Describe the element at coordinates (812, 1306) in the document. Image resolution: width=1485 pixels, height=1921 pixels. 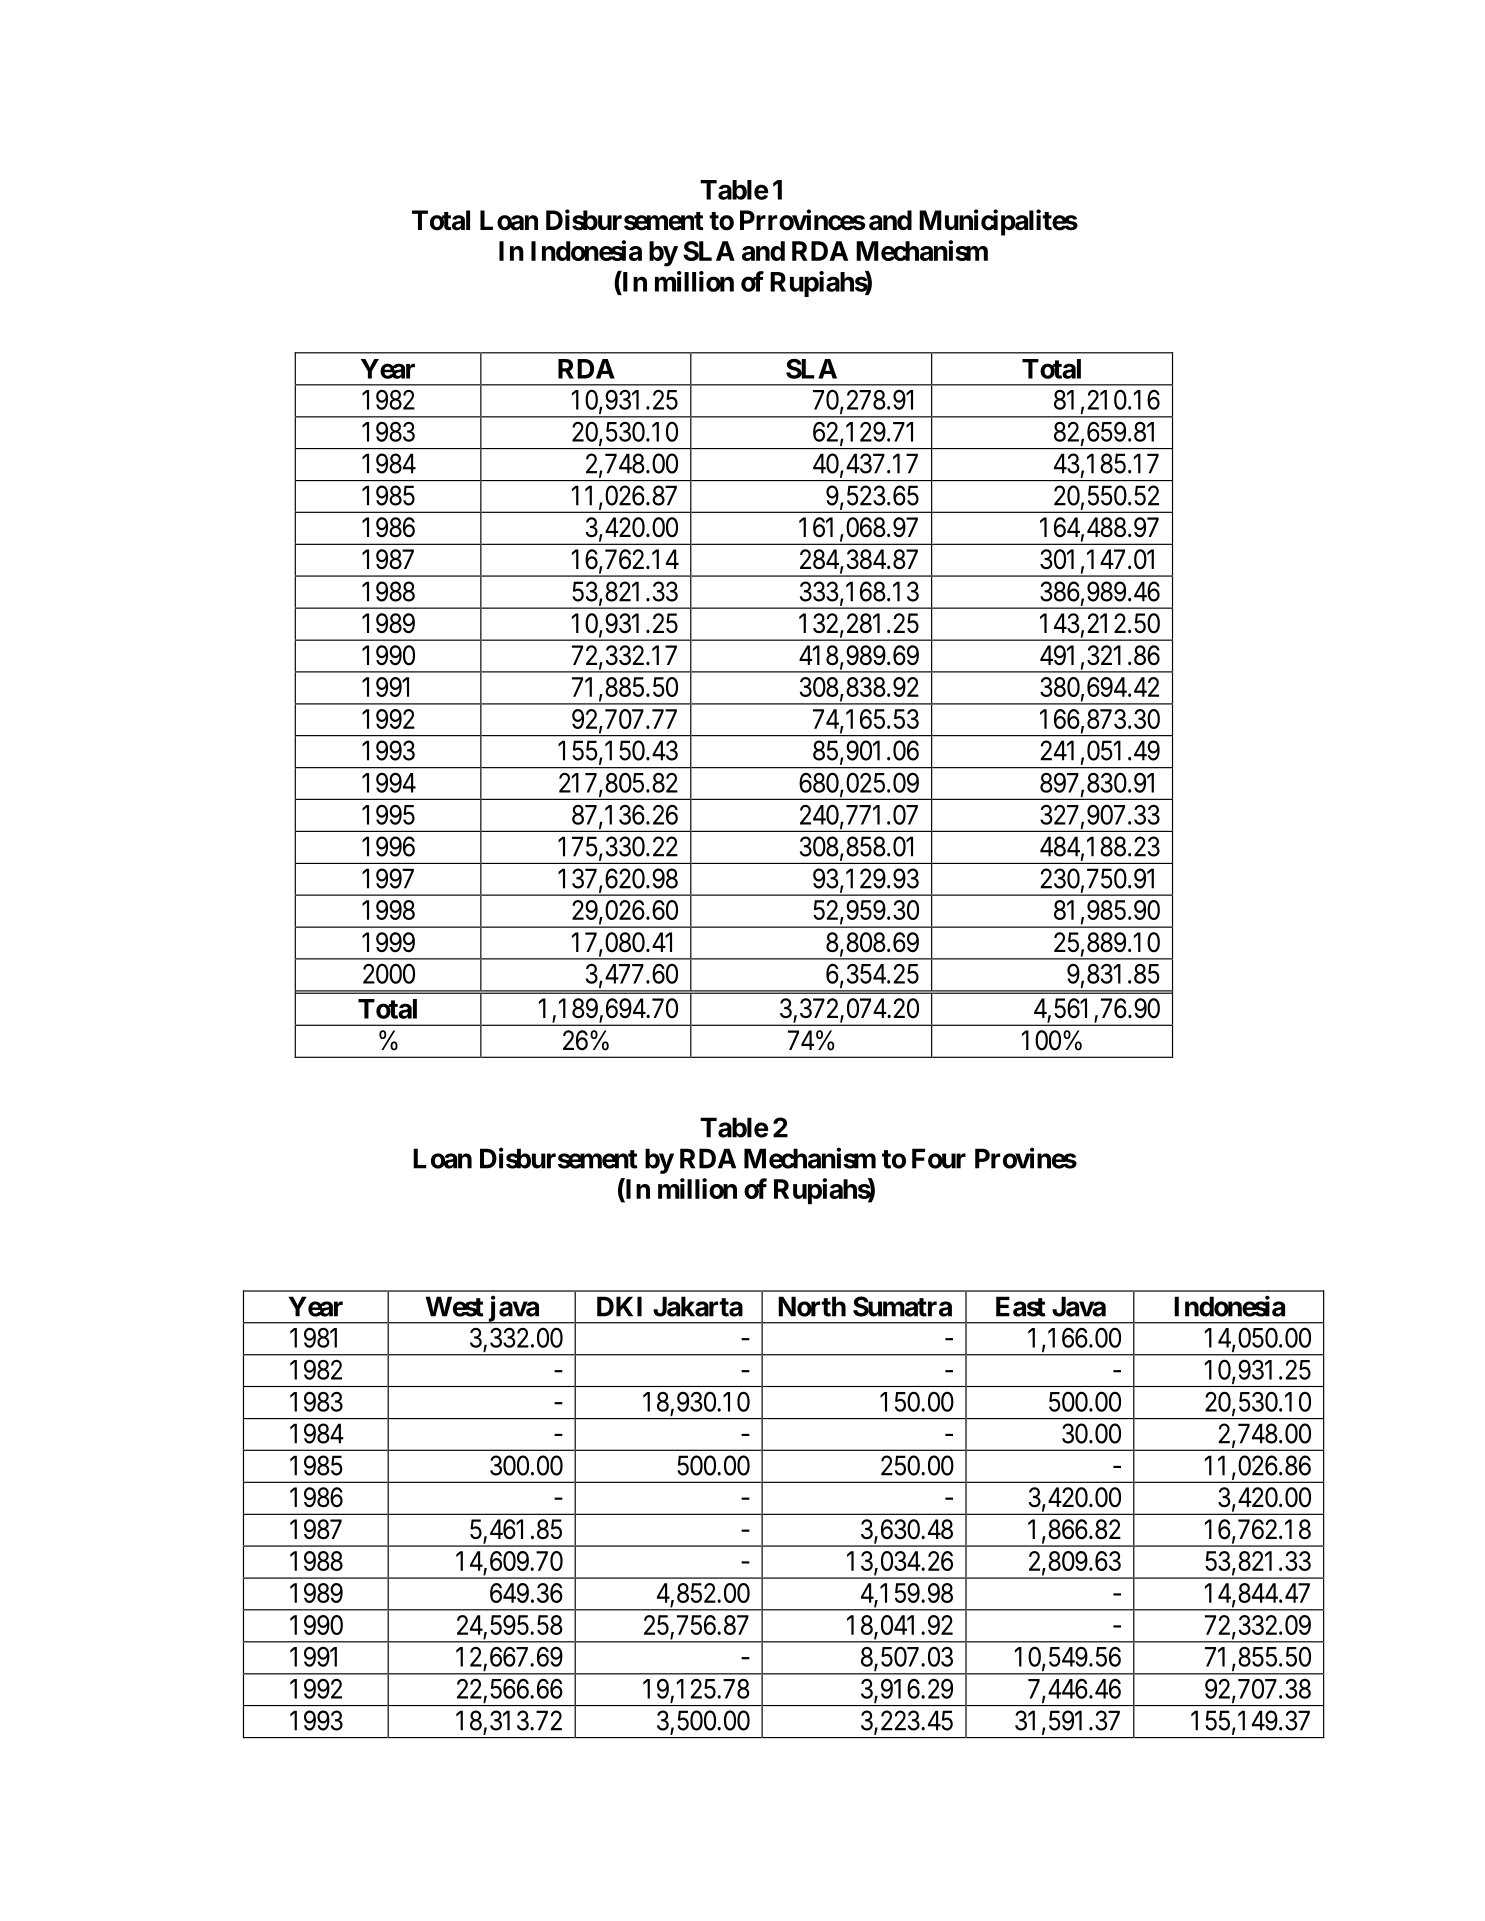
I see `North` at that location.
